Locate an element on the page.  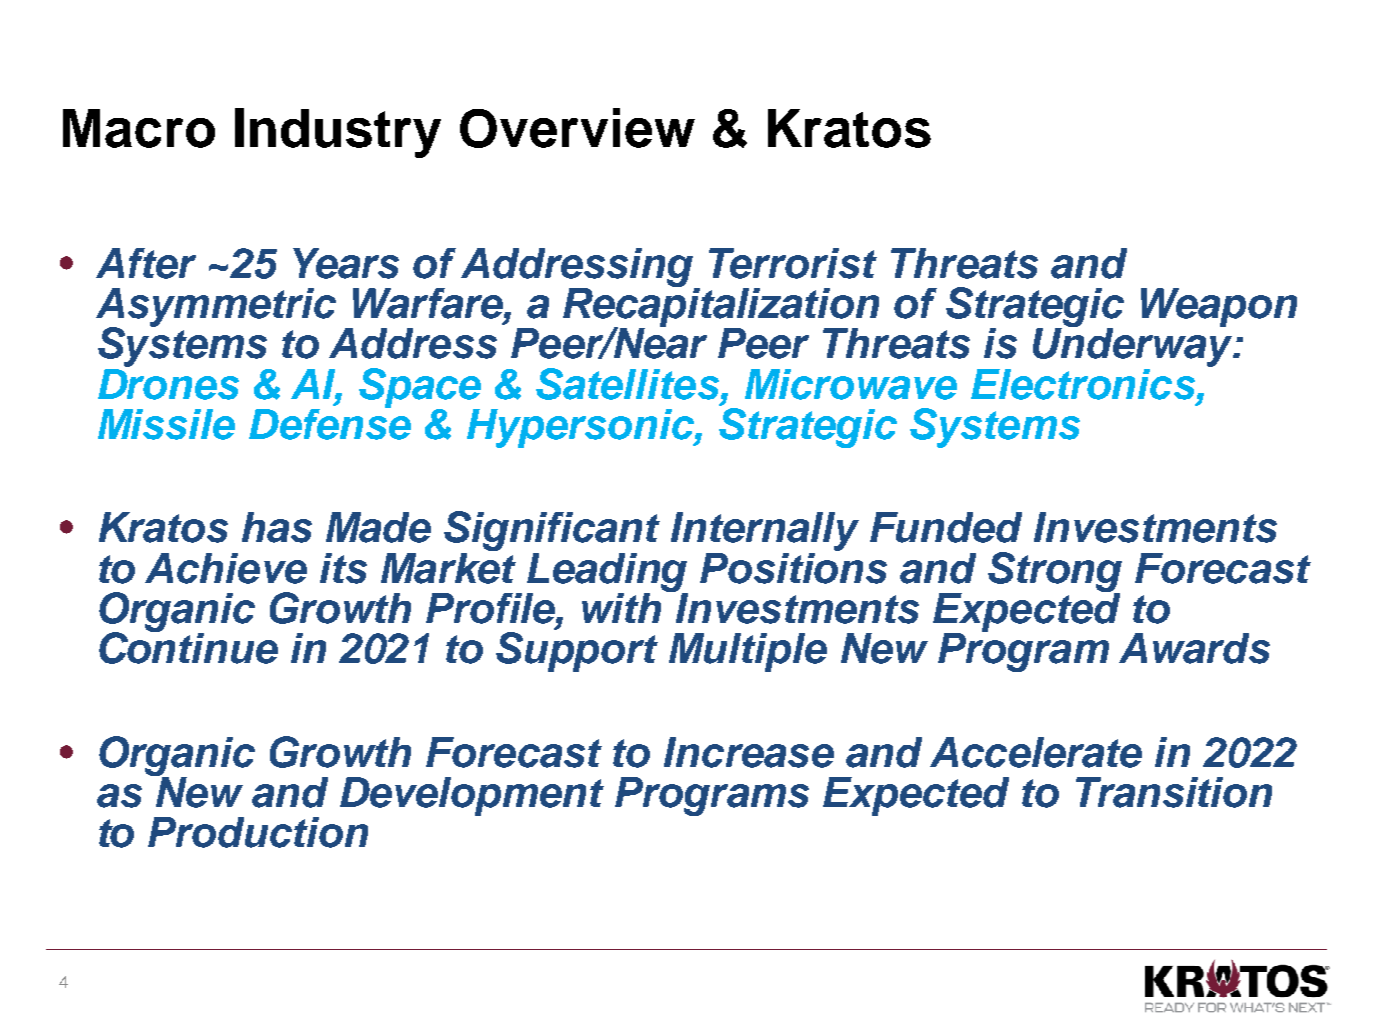
Industry is located at coordinates (338, 133).
